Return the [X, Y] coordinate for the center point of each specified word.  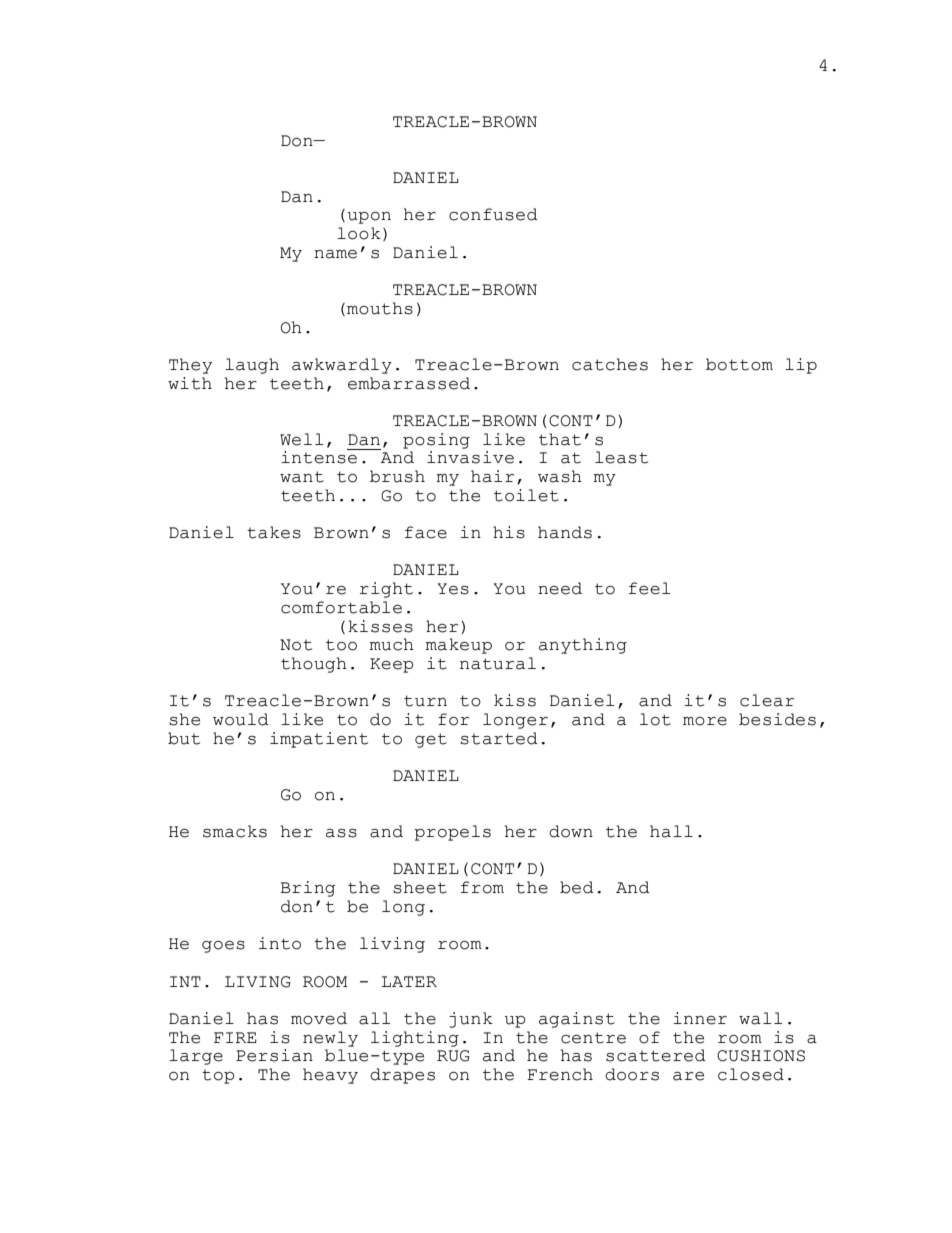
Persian [274, 1055]
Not [296, 645]
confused [493, 214]
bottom [739, 364]
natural [498, 663]
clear [767, 700]
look [359, 233]
